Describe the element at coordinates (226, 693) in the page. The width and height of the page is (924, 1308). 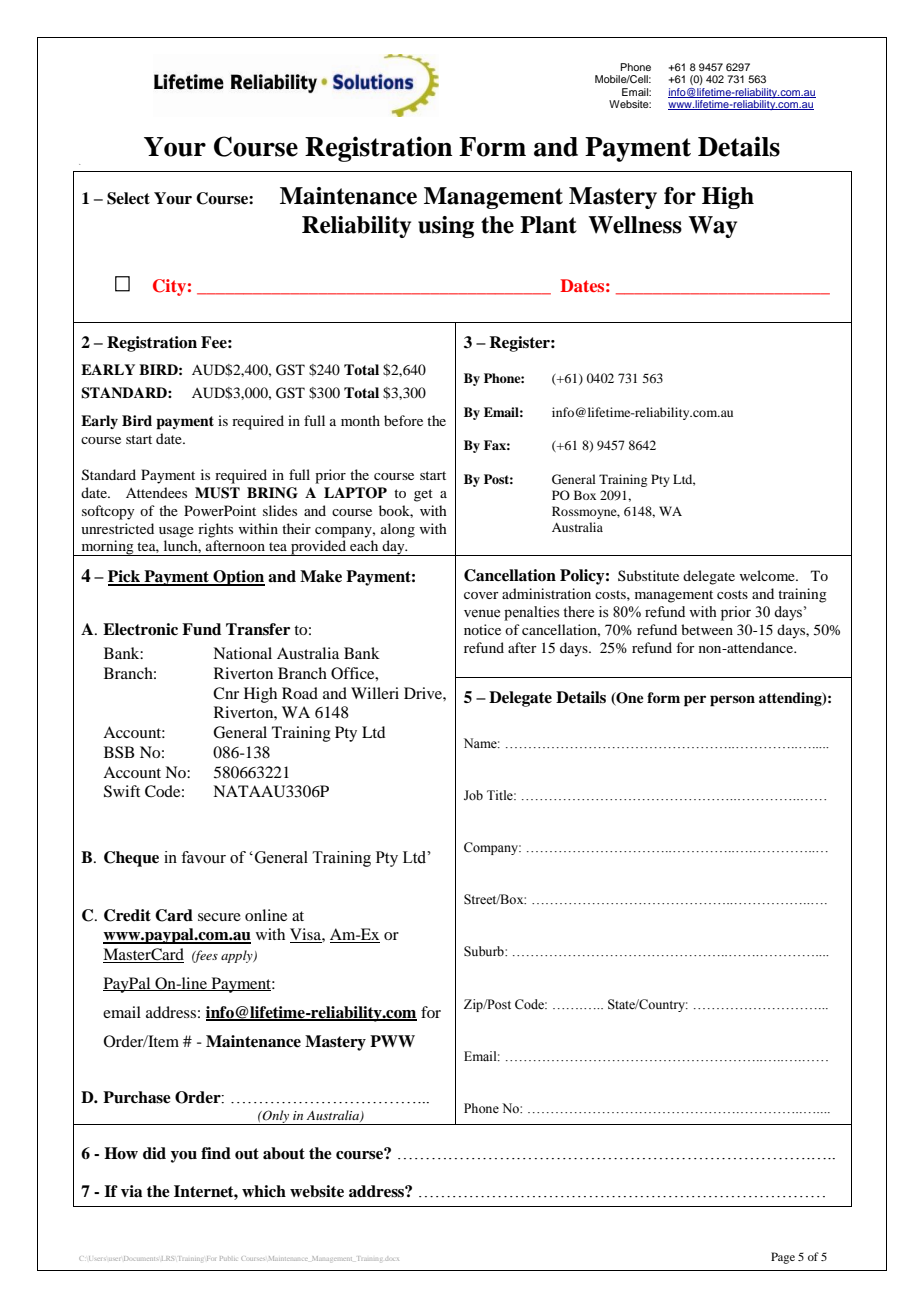
I see `Cnr` at that location.
